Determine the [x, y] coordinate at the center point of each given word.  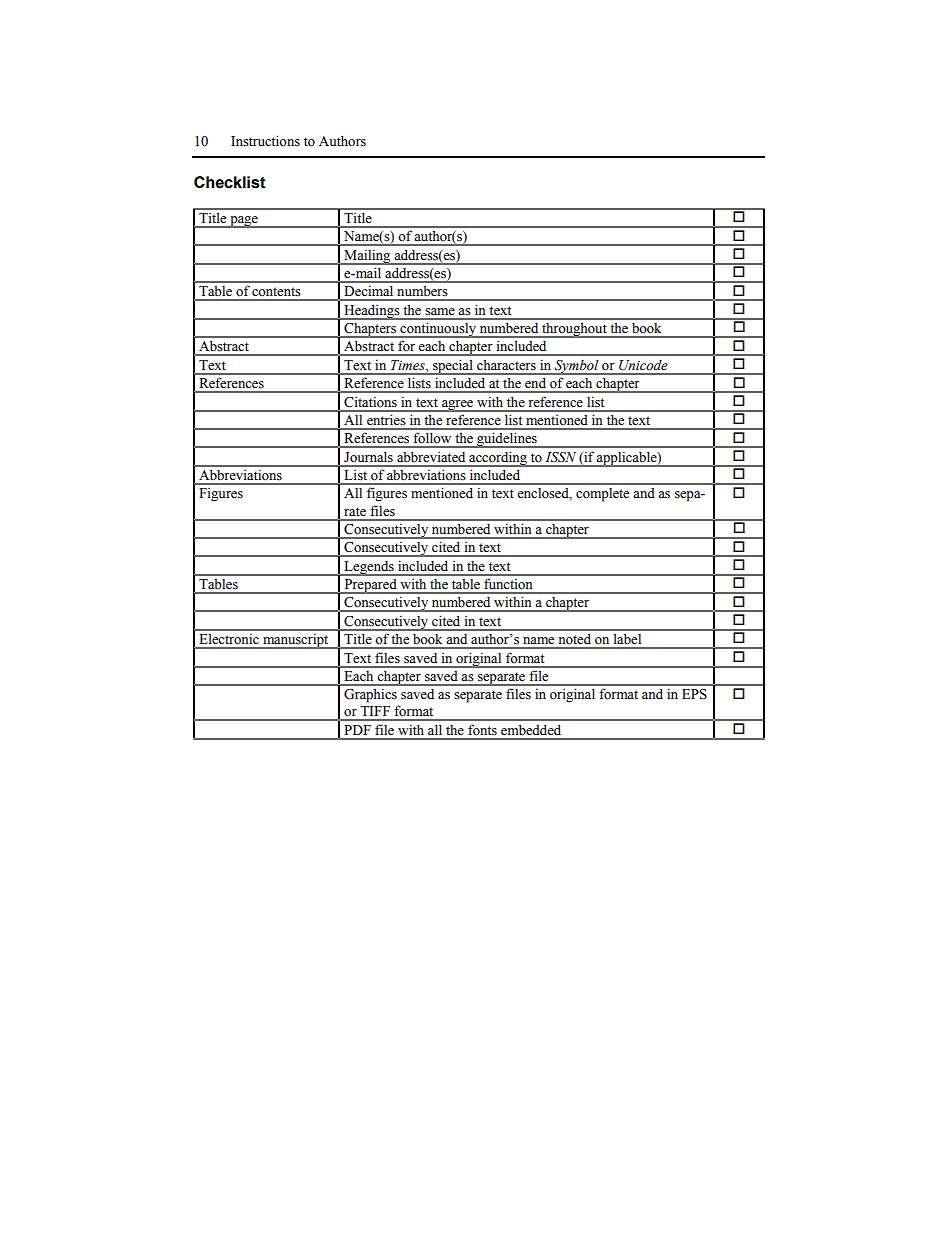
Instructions [265, 141]
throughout [574, 330]
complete [602, 495]
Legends [369, 568]
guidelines [507, 440]
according [498, 459]
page [244, 222]
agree [458, 406]
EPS [694, 694]
